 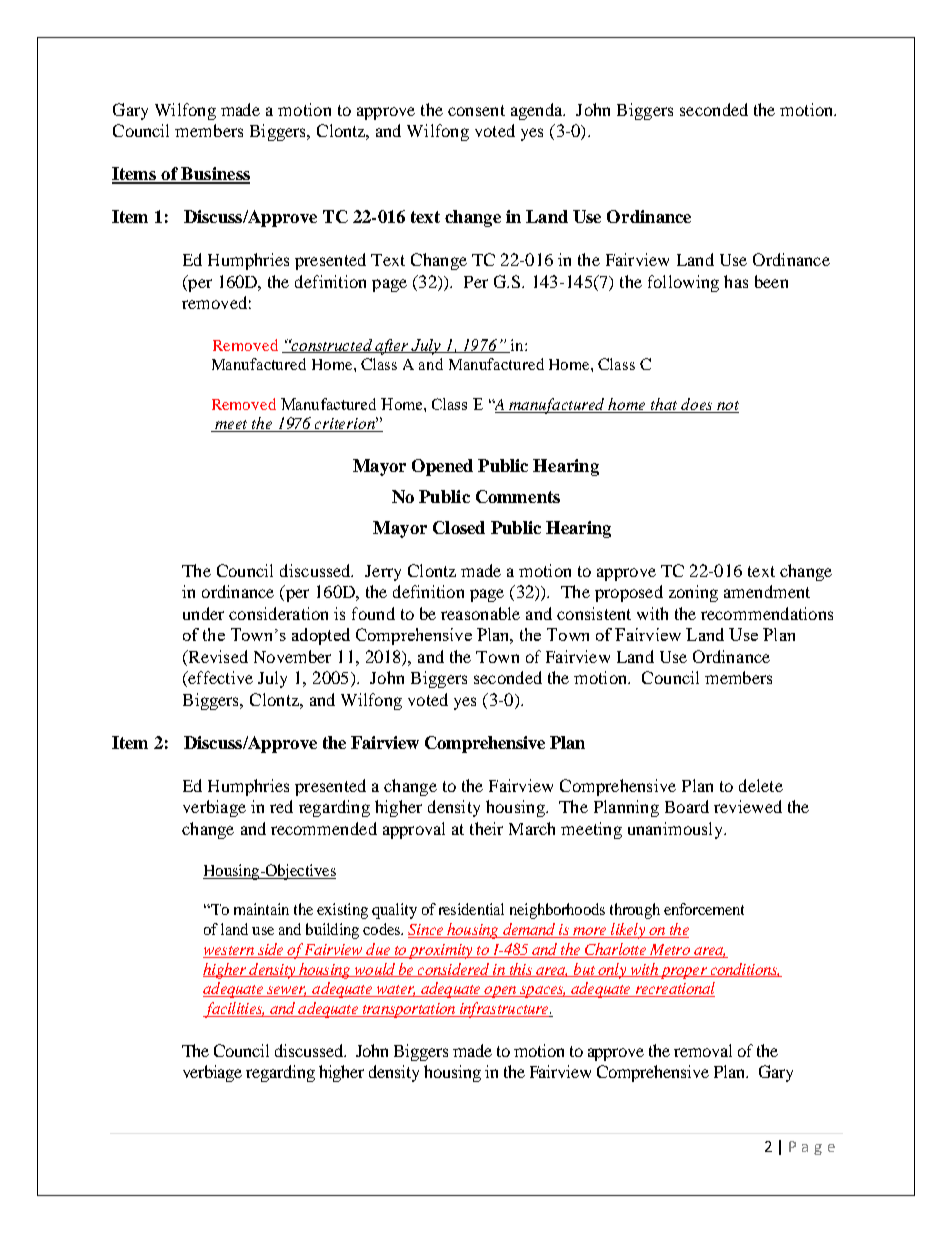 I want to click on consent, so click(x=476, y=110).
